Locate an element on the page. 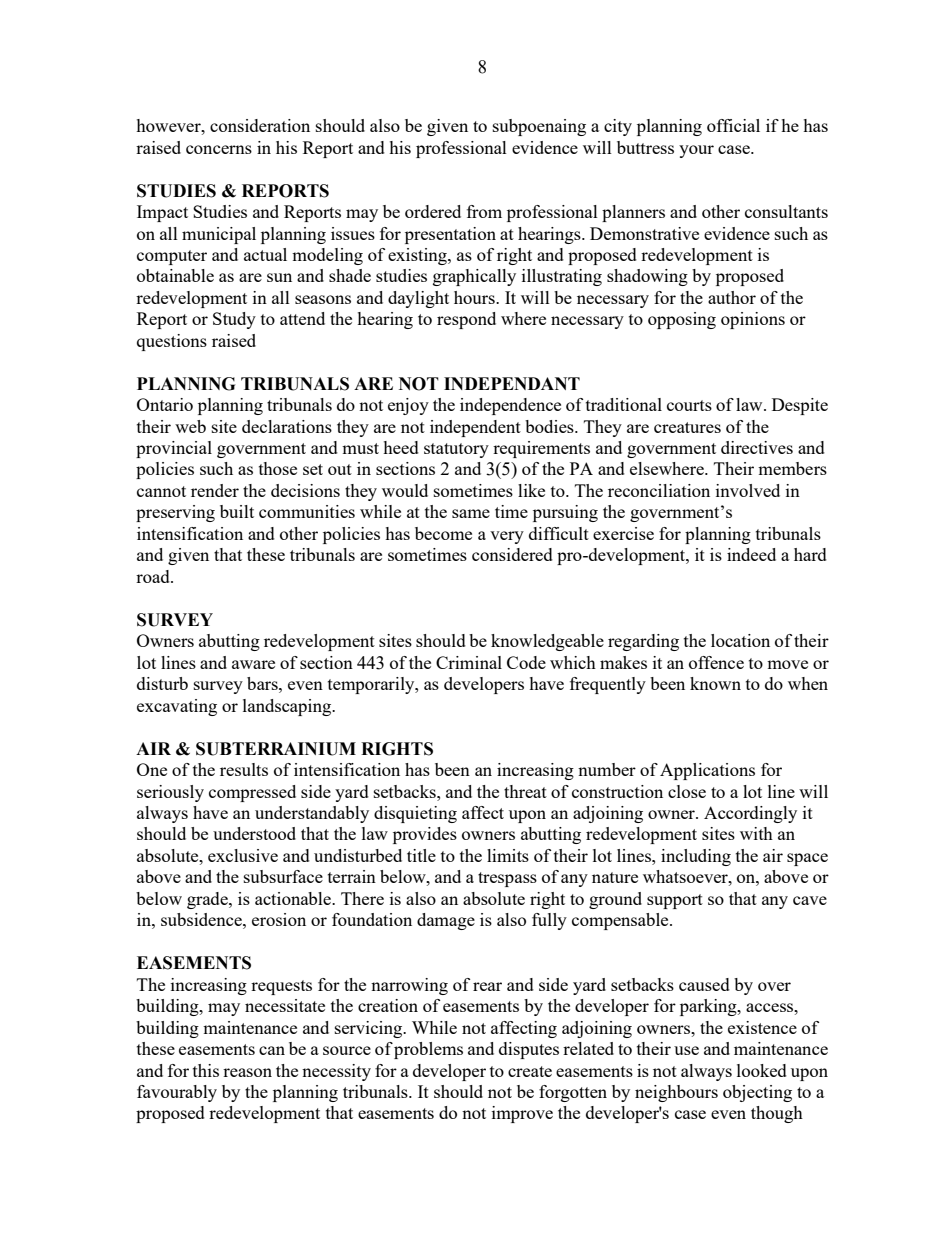  INDEPENDANT is located at coordinates (512, 383).
